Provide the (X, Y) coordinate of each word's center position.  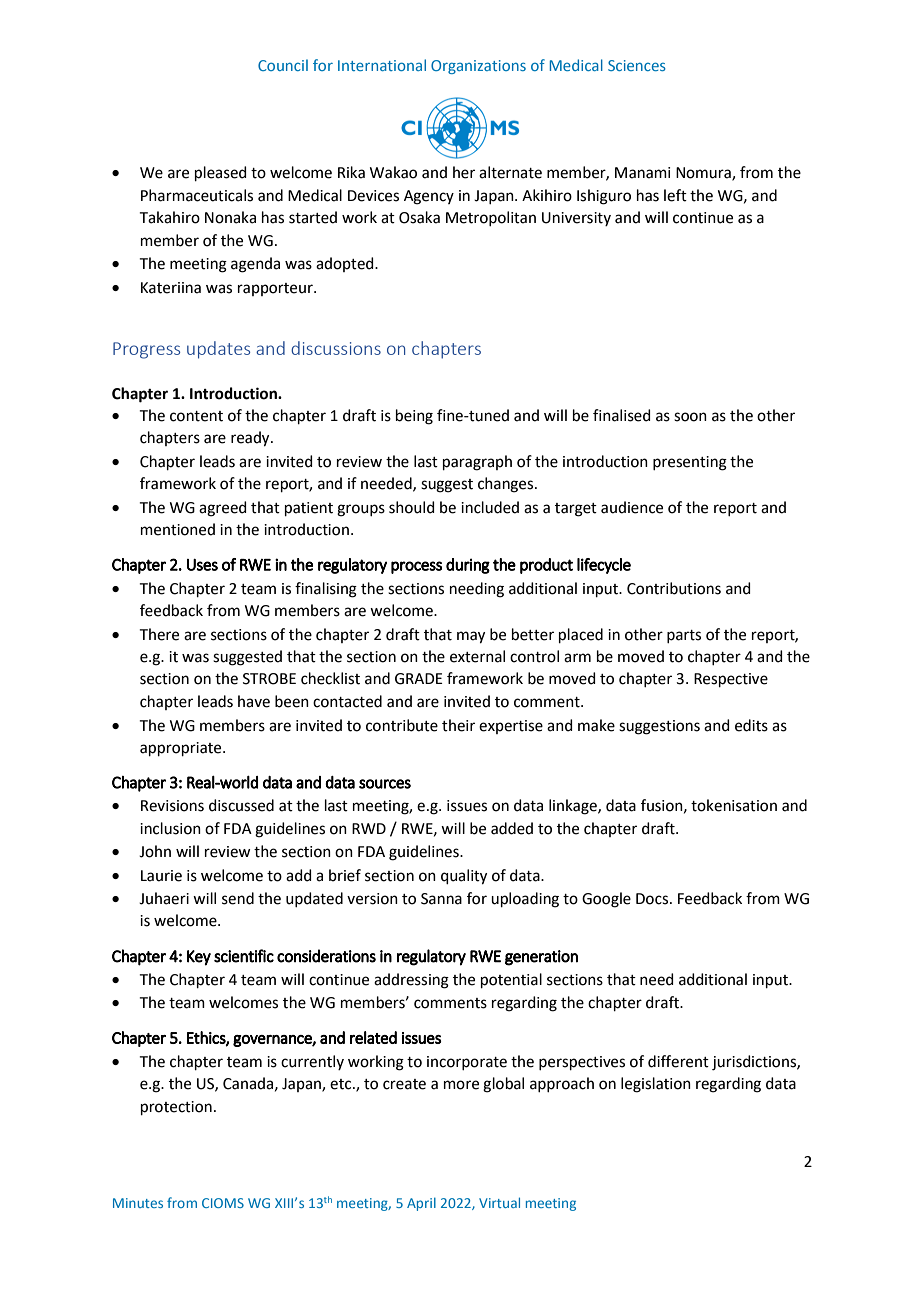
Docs (652, 899)
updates (218, 350)
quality (464, 877)
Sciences (637, 65)
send (238, 898)
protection (176, 1108)
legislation (656, 1085)
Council (283, 65)
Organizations (478, 67)
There (159, 634)
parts (684, 636)
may (471, 637)
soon (690, 417)
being (414, 417)
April (421, 1204)
